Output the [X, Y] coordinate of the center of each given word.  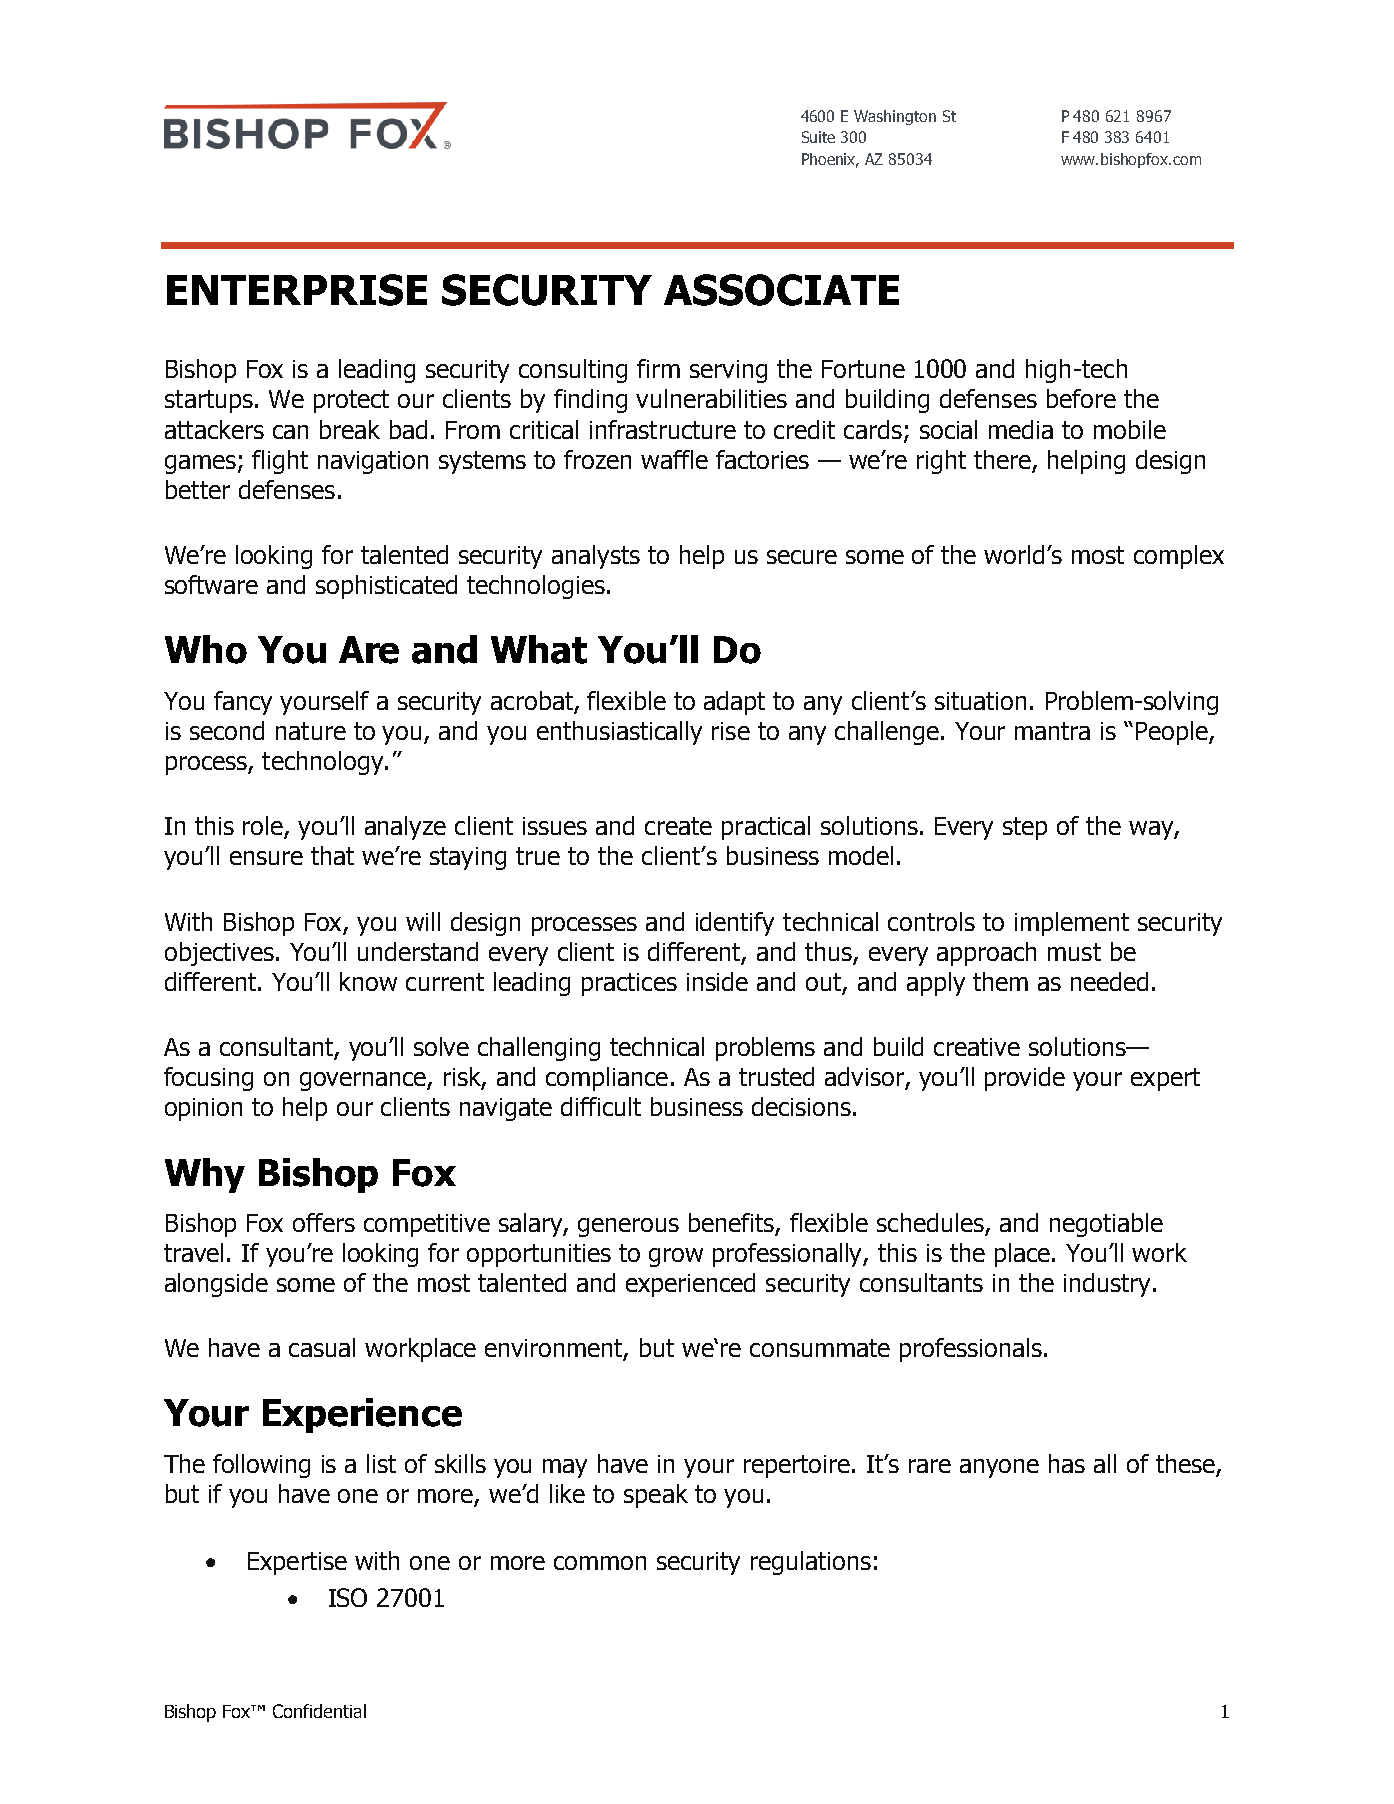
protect [351, 401]
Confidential [319, 1711]
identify [735, 924]
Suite [818, 137]
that [332, 855]
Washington [895, 117]
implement [1072, 924]
